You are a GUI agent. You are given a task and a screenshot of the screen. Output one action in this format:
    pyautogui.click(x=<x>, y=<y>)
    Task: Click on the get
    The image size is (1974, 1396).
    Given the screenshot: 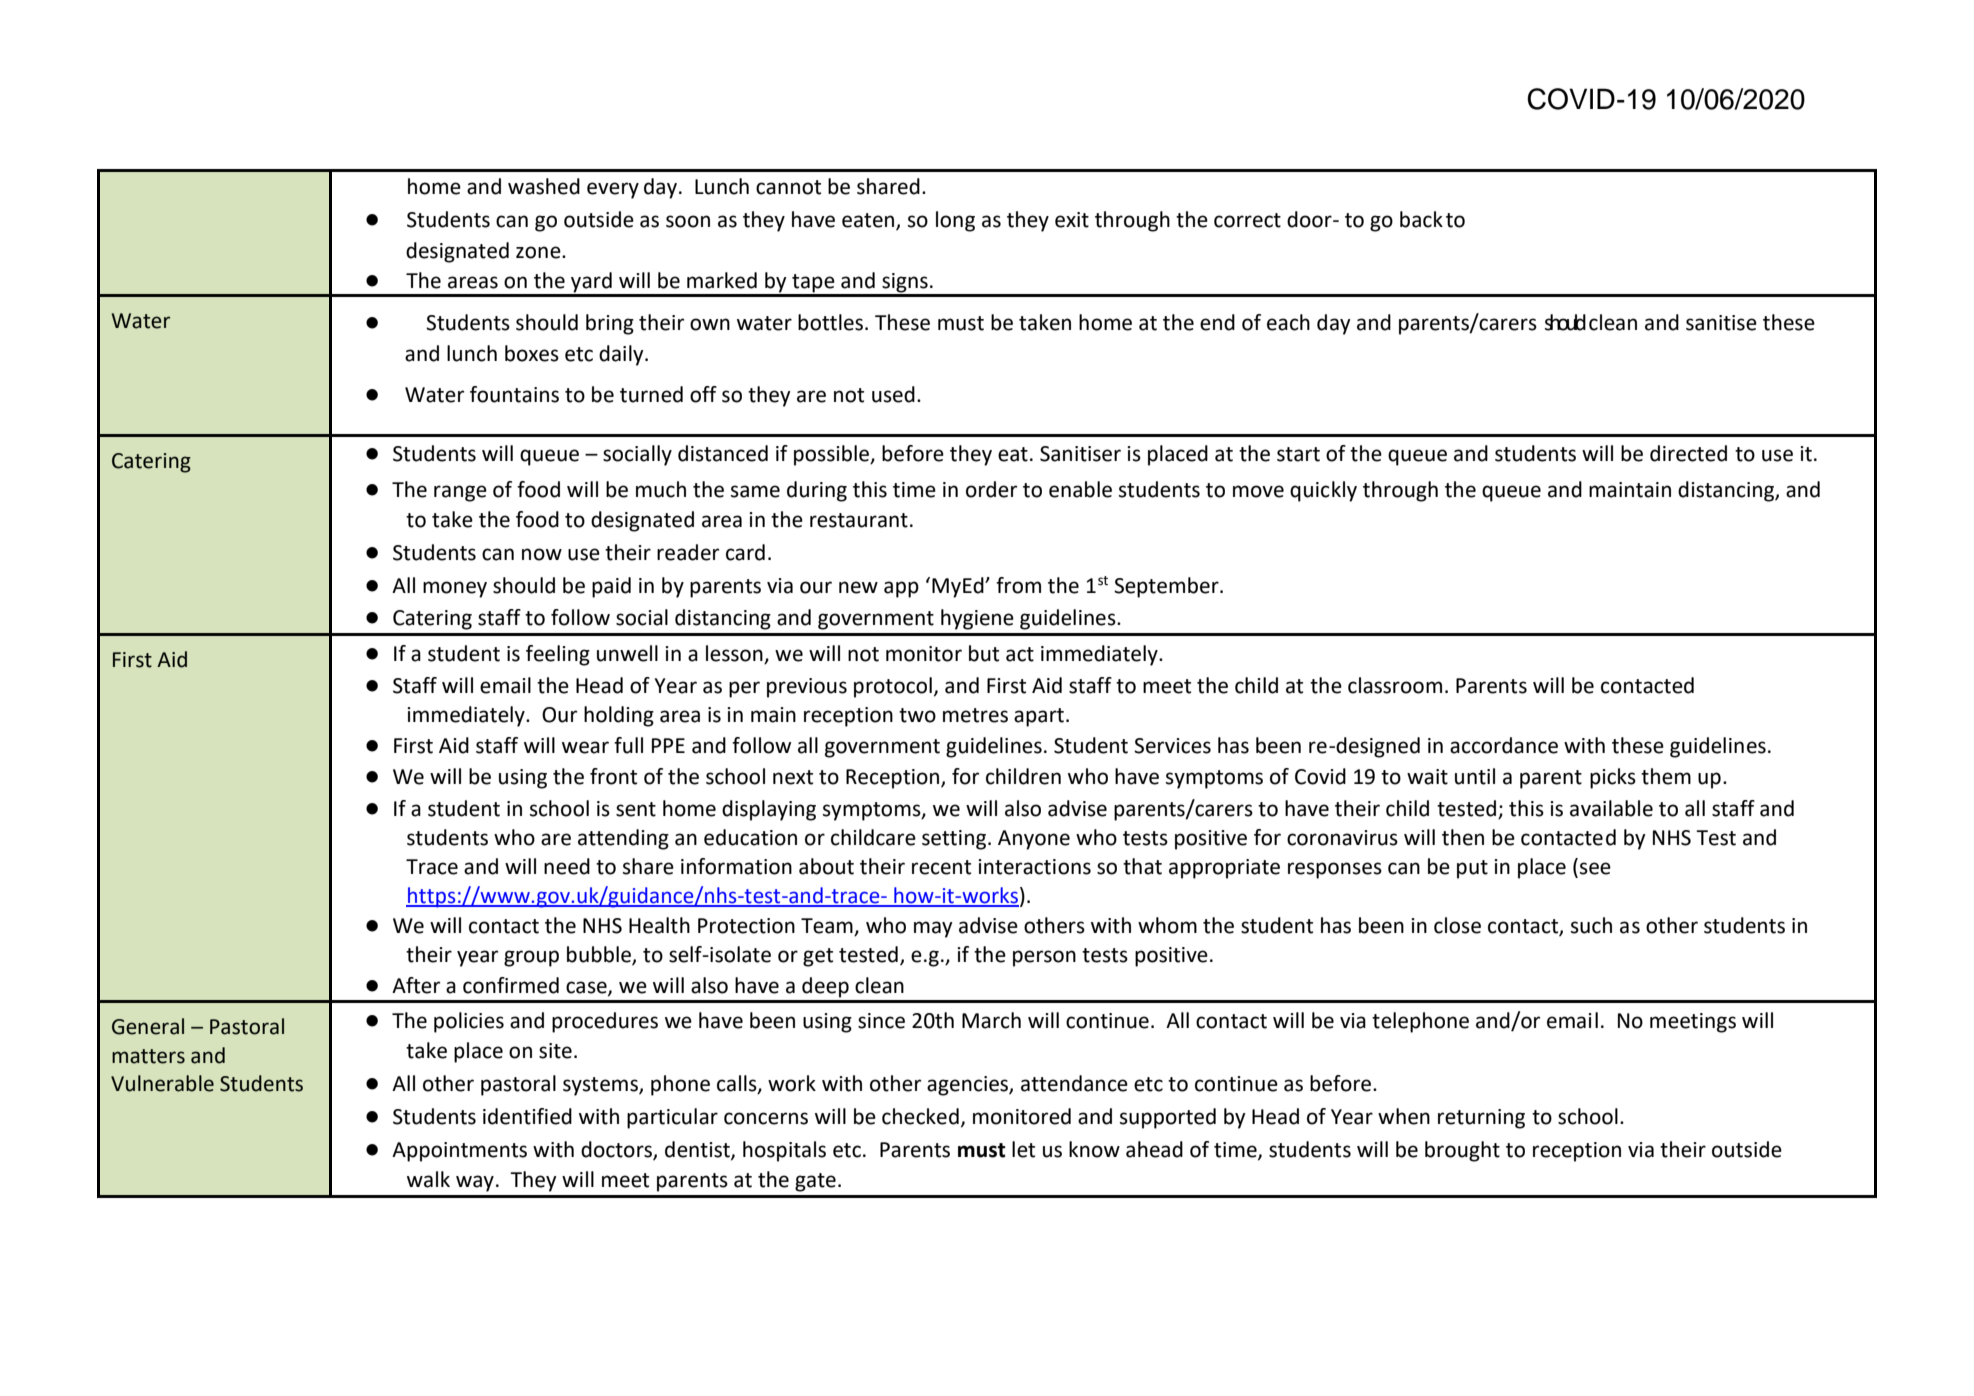 What is the action you would take?
    pyautogui.click(x=818, y=957)
